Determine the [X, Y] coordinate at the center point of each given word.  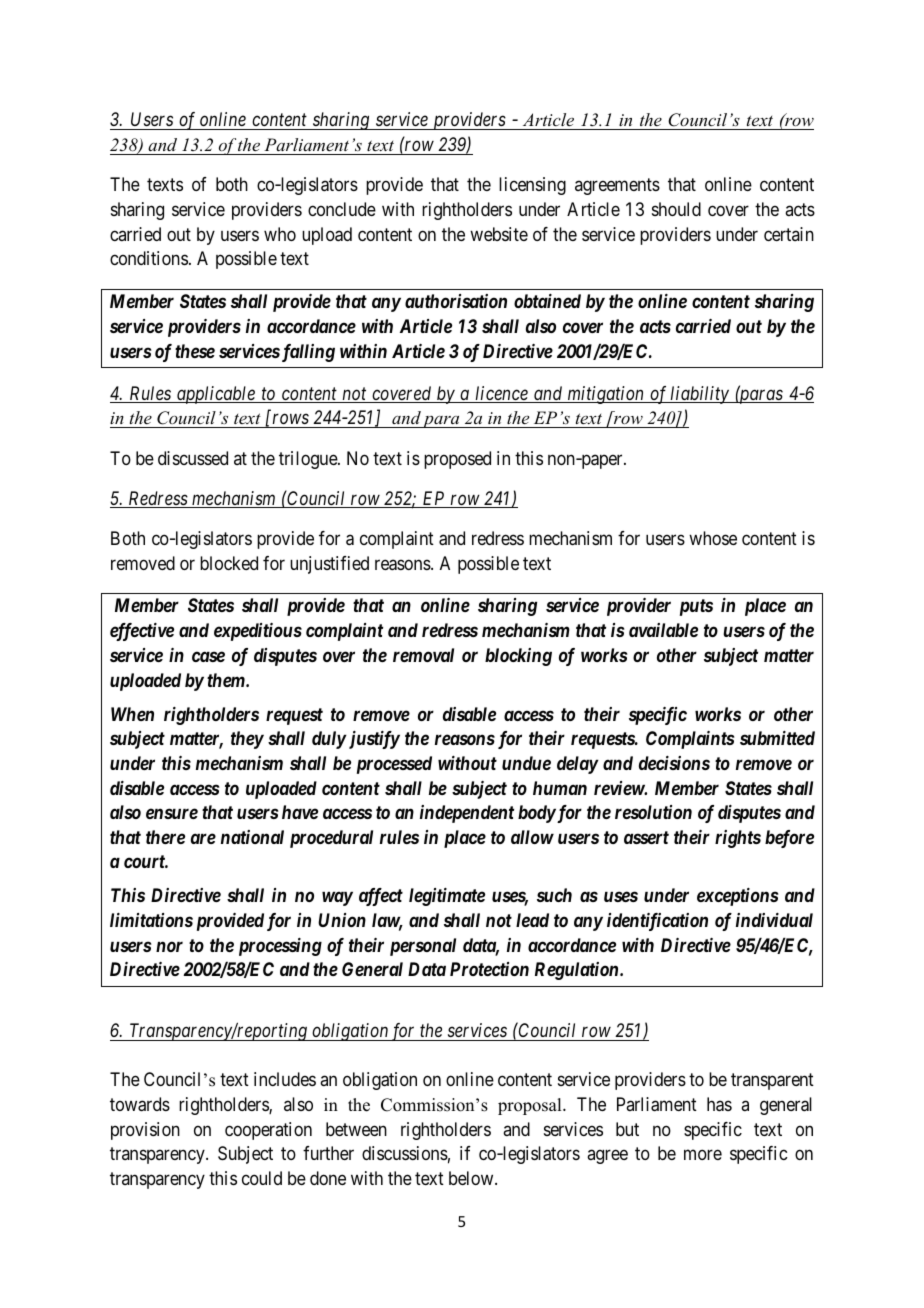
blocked [229, 563]
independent [467, 814]
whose [713, 538]
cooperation [268, 1131]
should [676, 209]
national [252, 837]
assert [646, 837]
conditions [149, 258]
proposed [457, 460]
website [499, 234]
